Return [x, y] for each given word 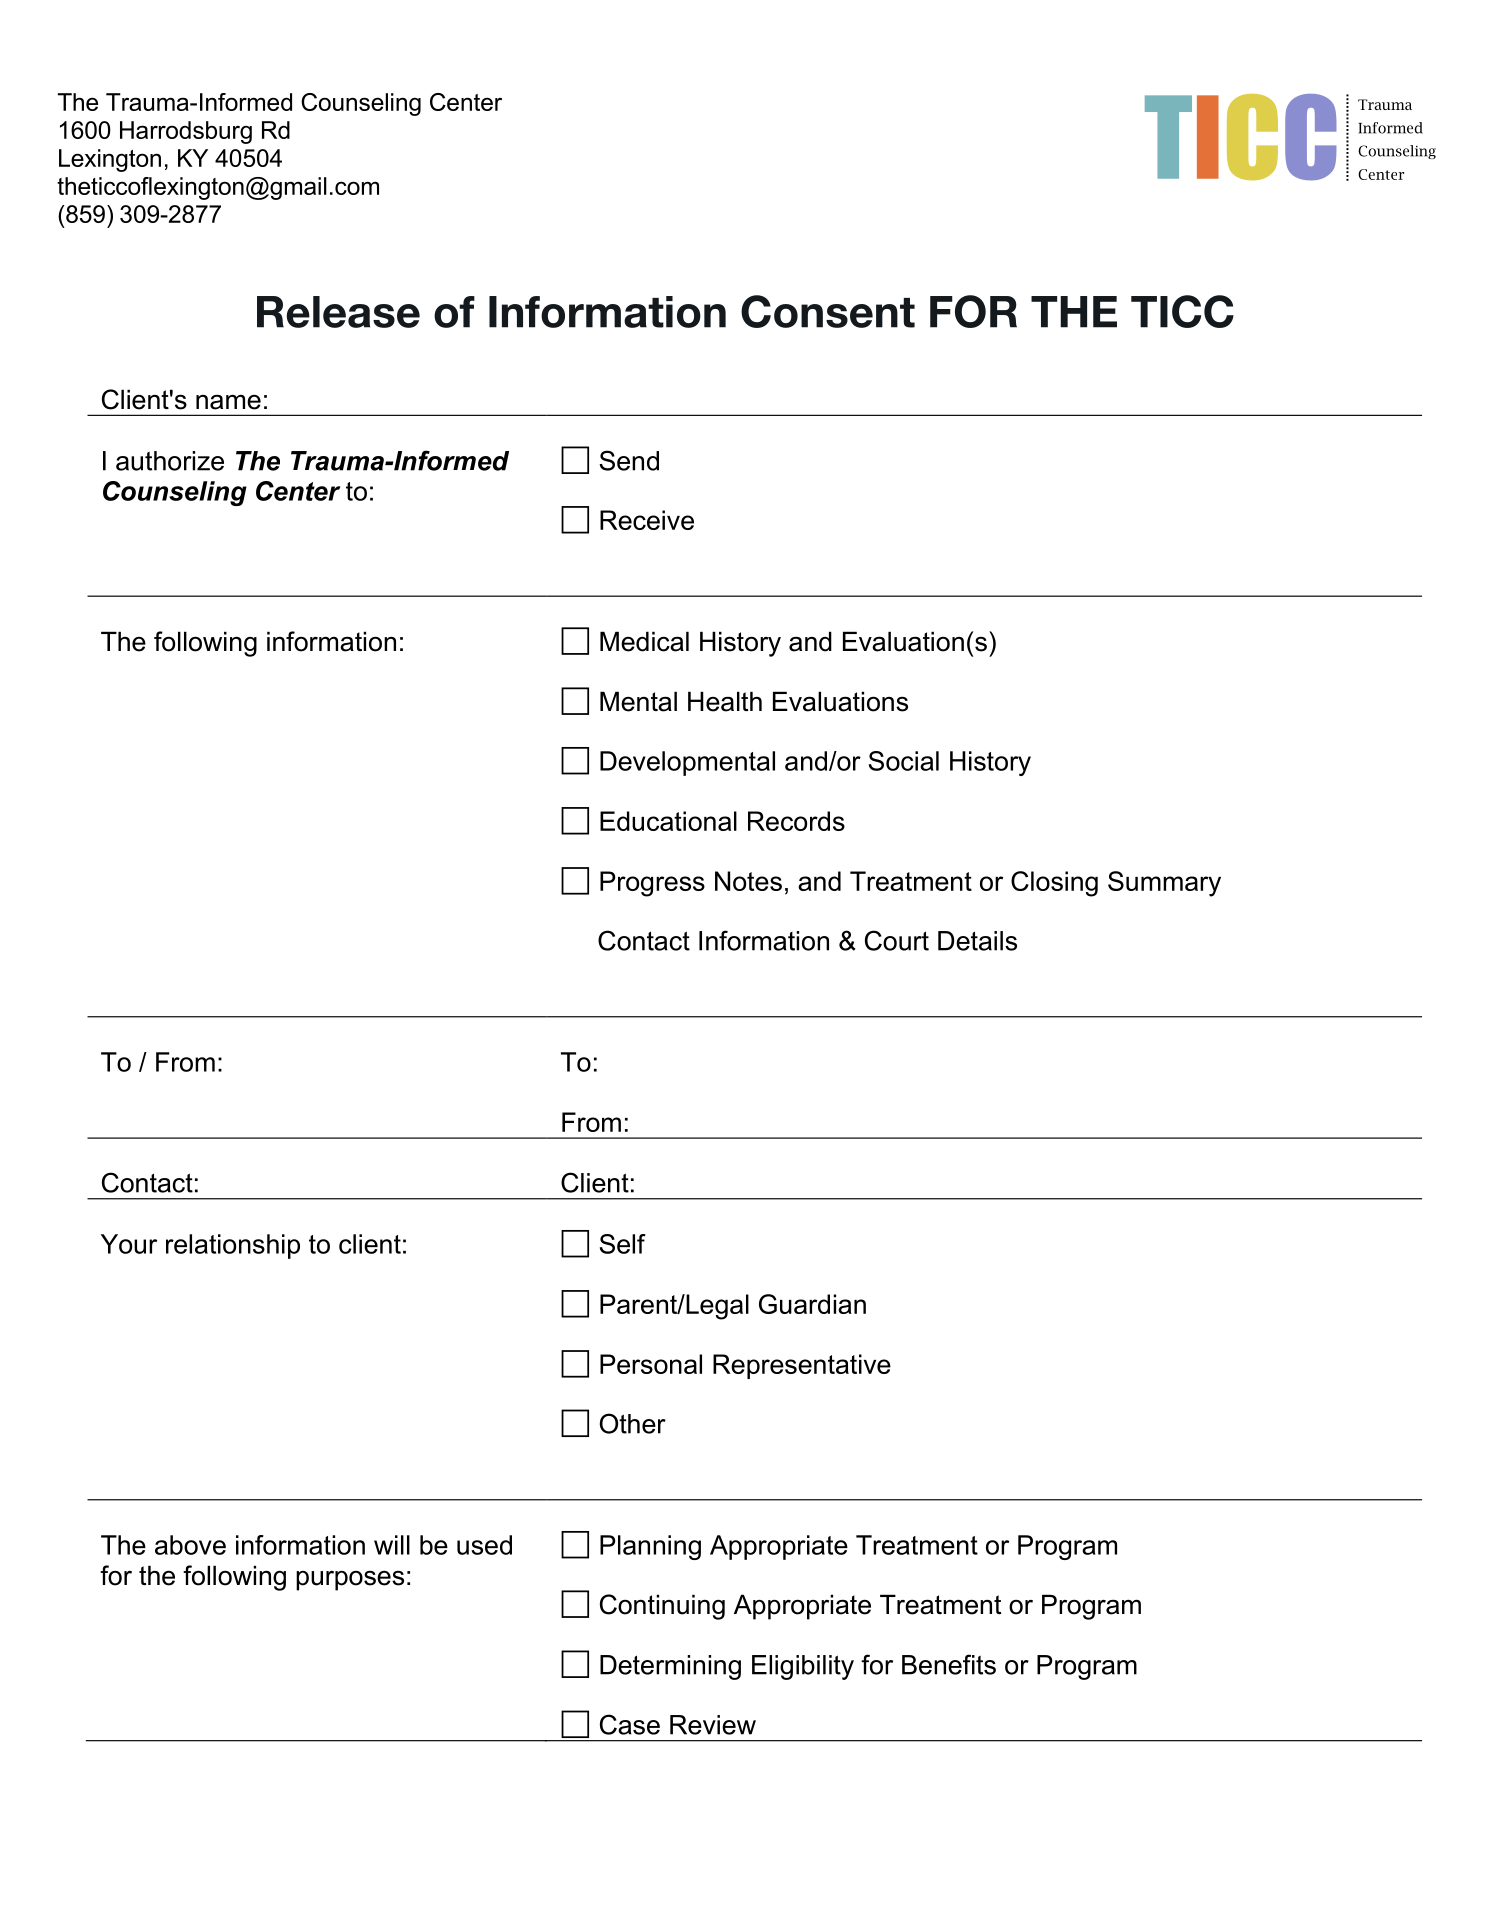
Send [629, 460]
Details [977, 941]
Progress [652, 884]
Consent [828, 311]
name [228, 402]
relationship [233, 1246]
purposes [350, 1580]
